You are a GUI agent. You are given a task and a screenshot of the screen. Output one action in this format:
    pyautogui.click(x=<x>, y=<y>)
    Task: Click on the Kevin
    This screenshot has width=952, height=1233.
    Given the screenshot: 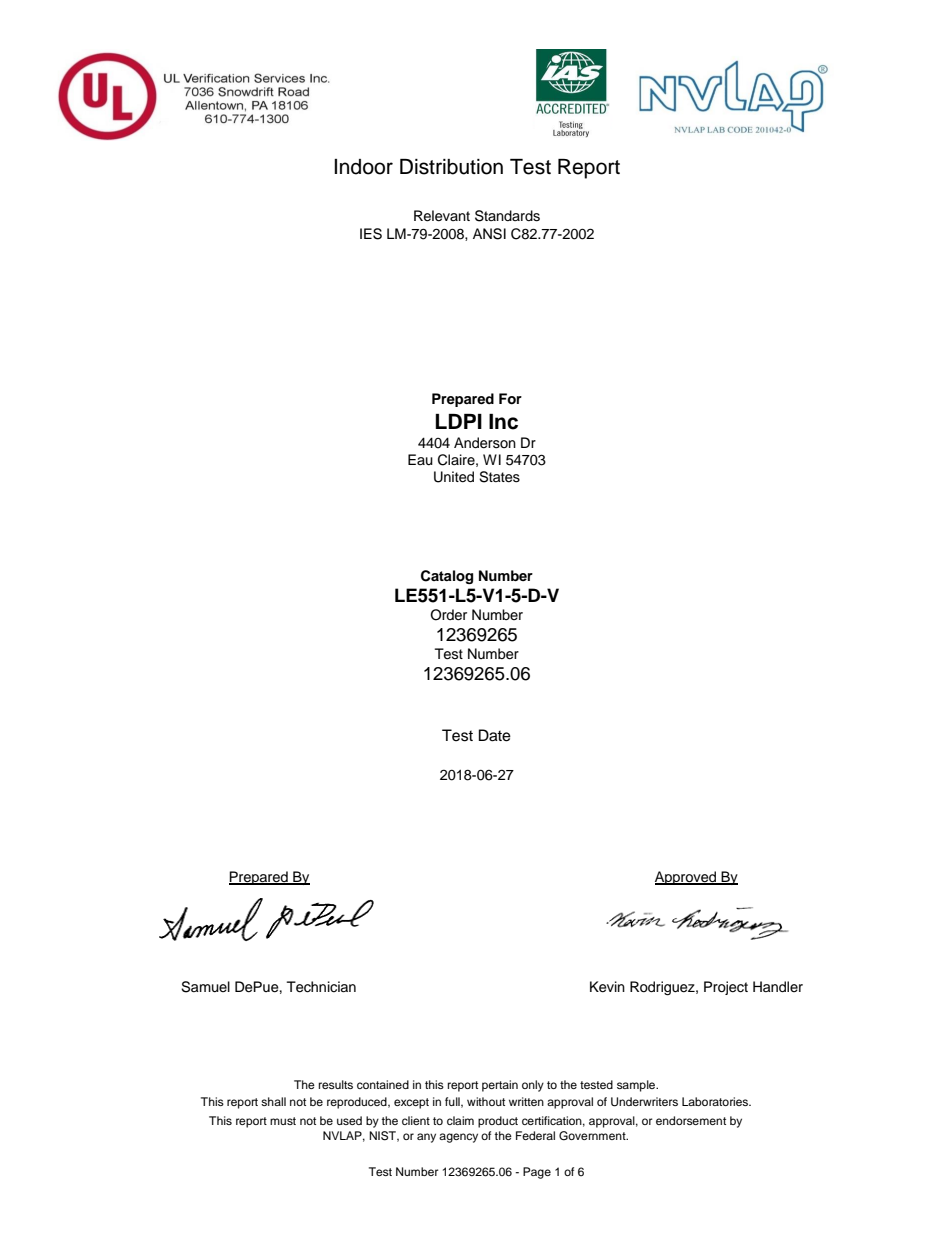 What is the action you would take?
    pyautogui.click(x=607, y=987)
